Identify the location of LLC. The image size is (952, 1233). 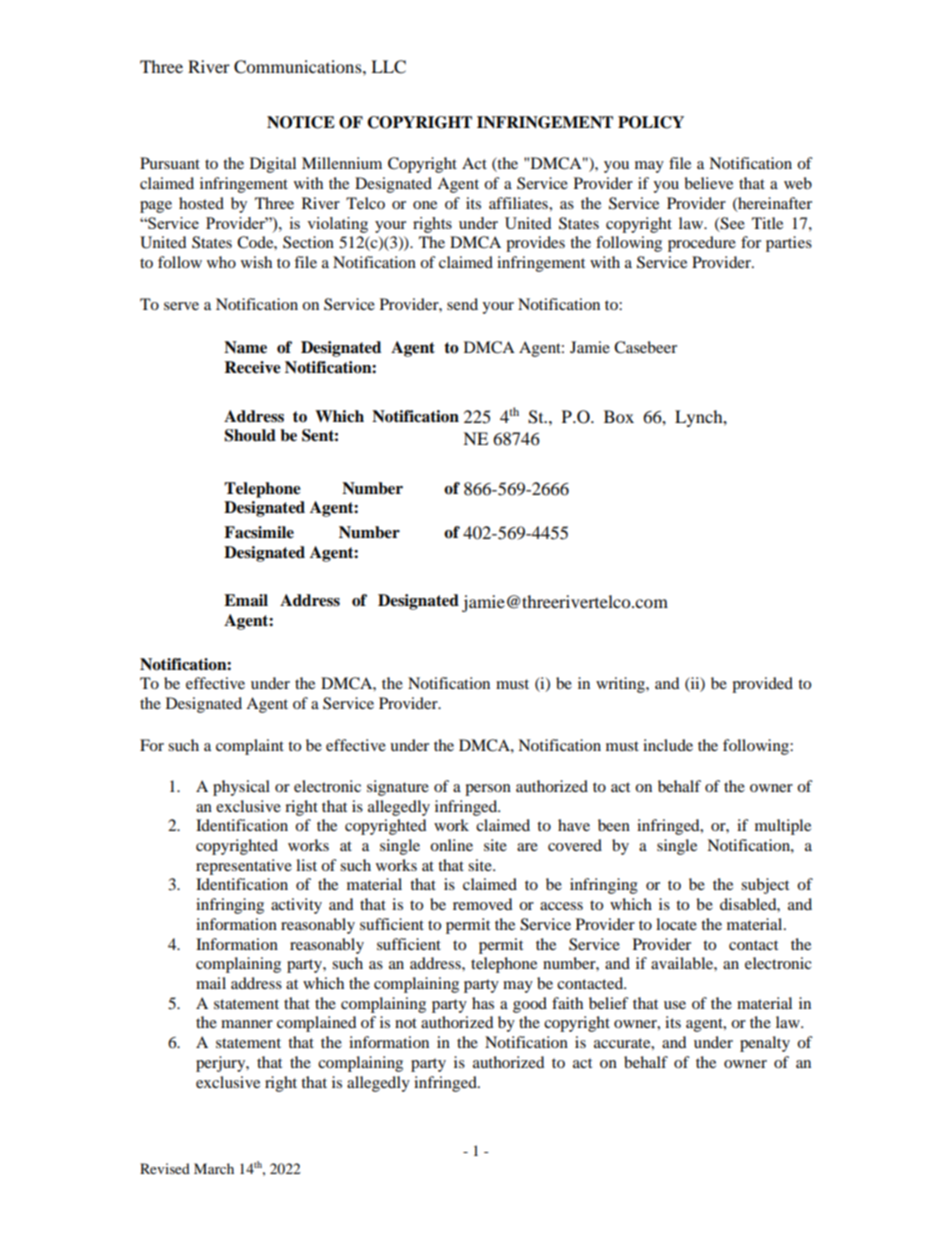
(388, 67).
